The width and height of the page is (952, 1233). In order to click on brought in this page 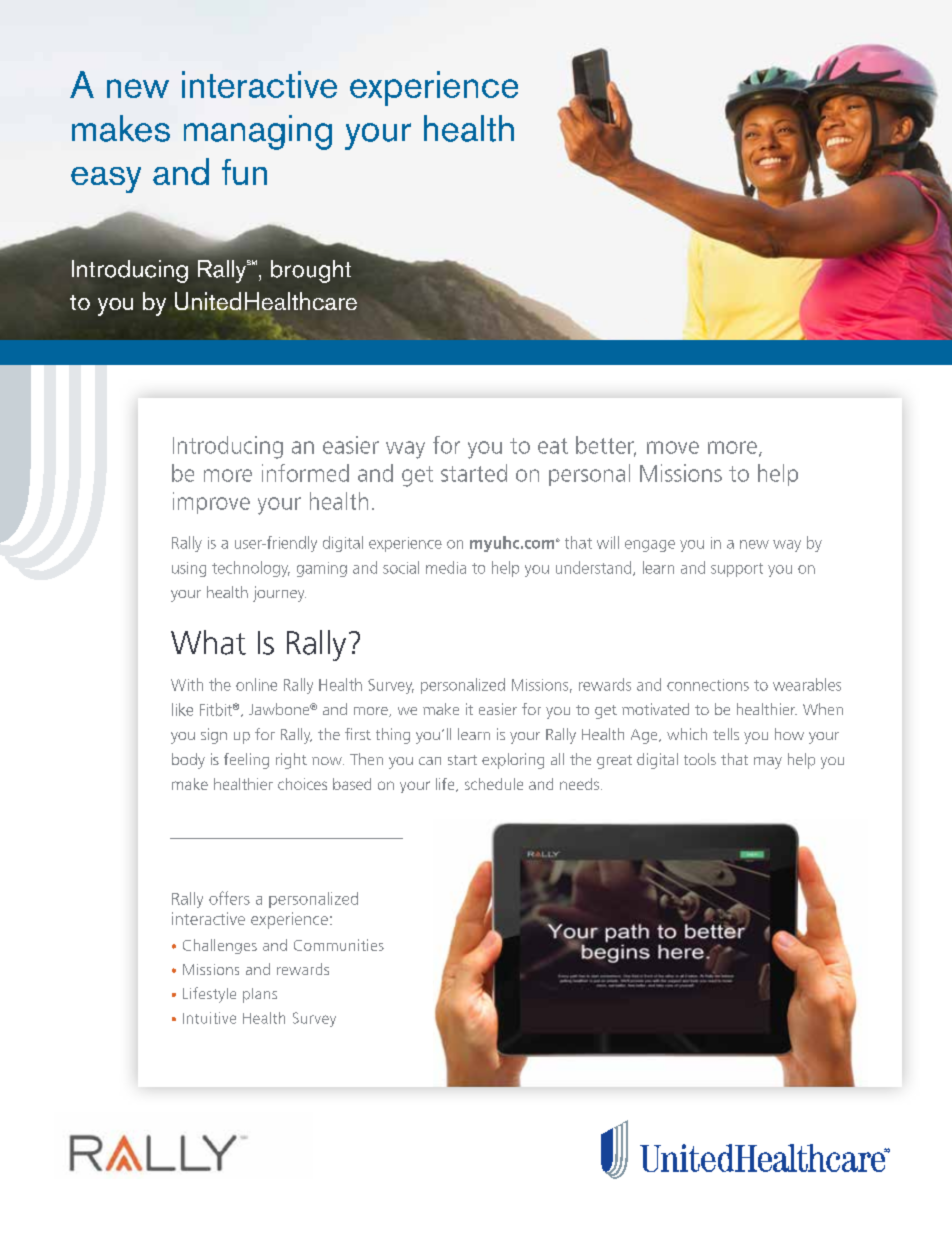, I will do `click(311, 271)`.
